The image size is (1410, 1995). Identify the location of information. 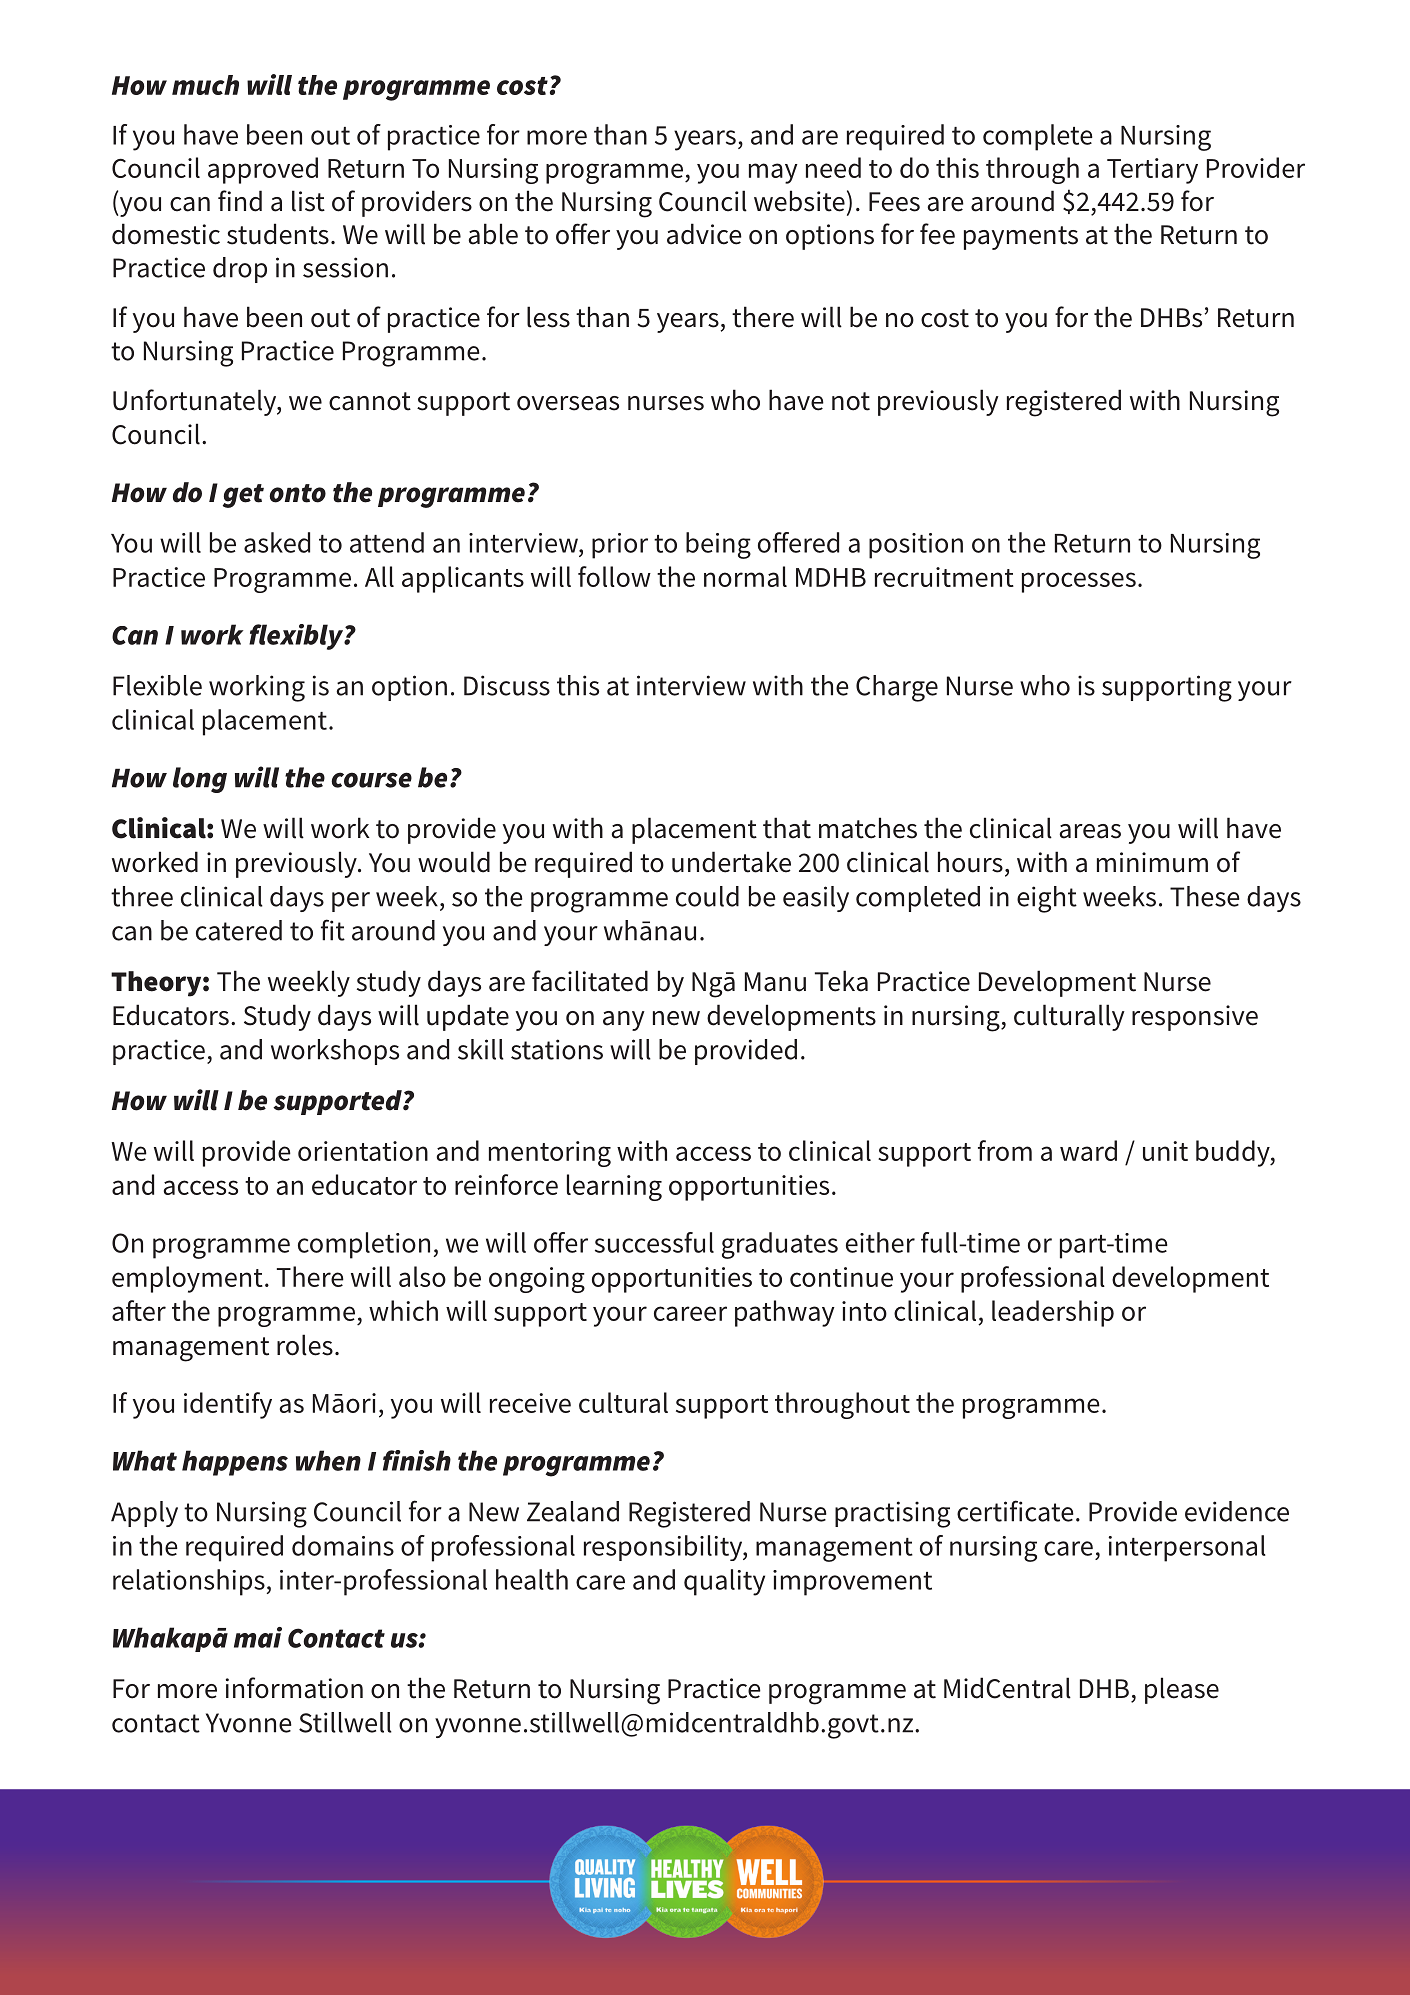
(294, 1688).
